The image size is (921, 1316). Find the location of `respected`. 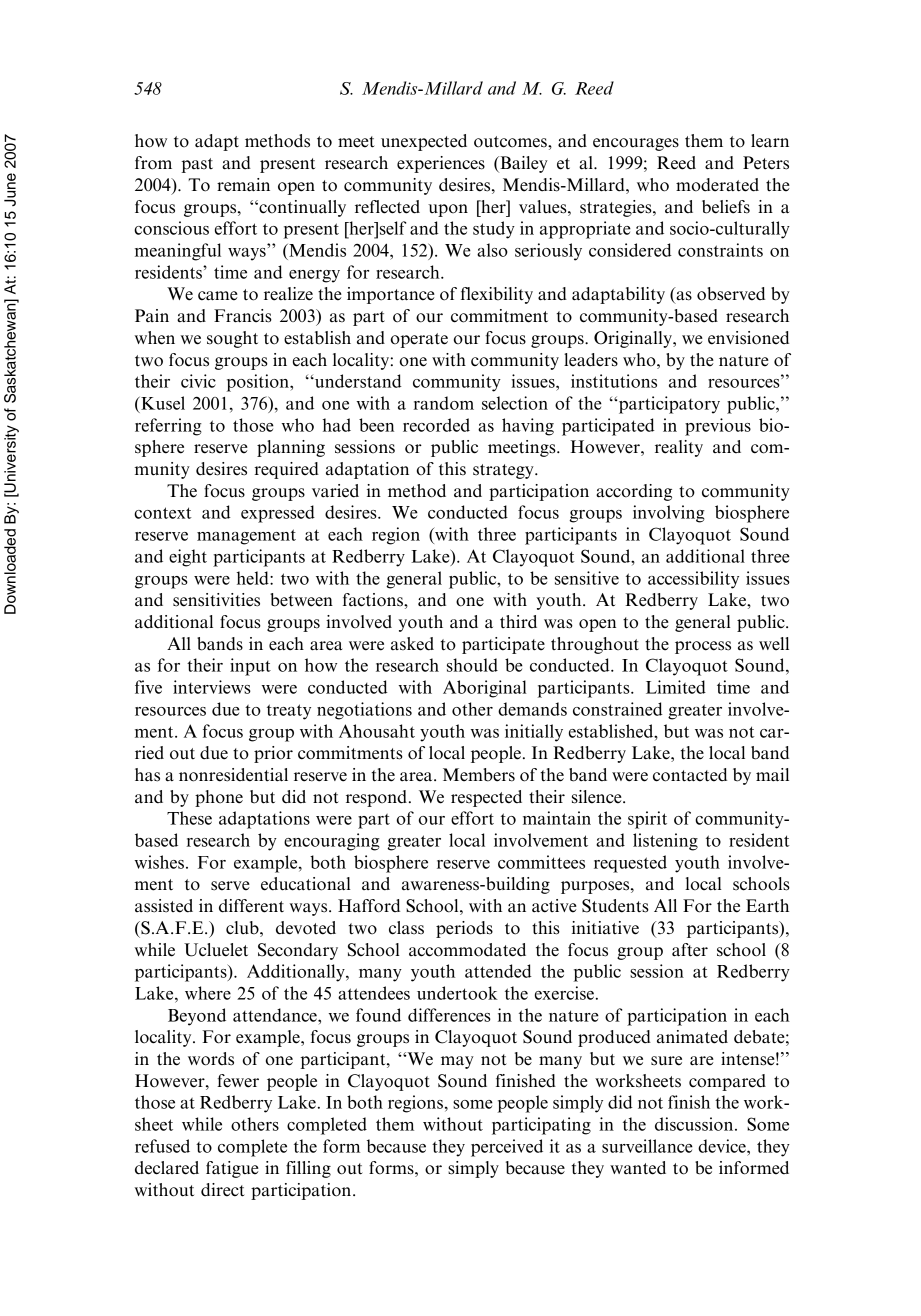

respected is located at coordinates (486, 798).
